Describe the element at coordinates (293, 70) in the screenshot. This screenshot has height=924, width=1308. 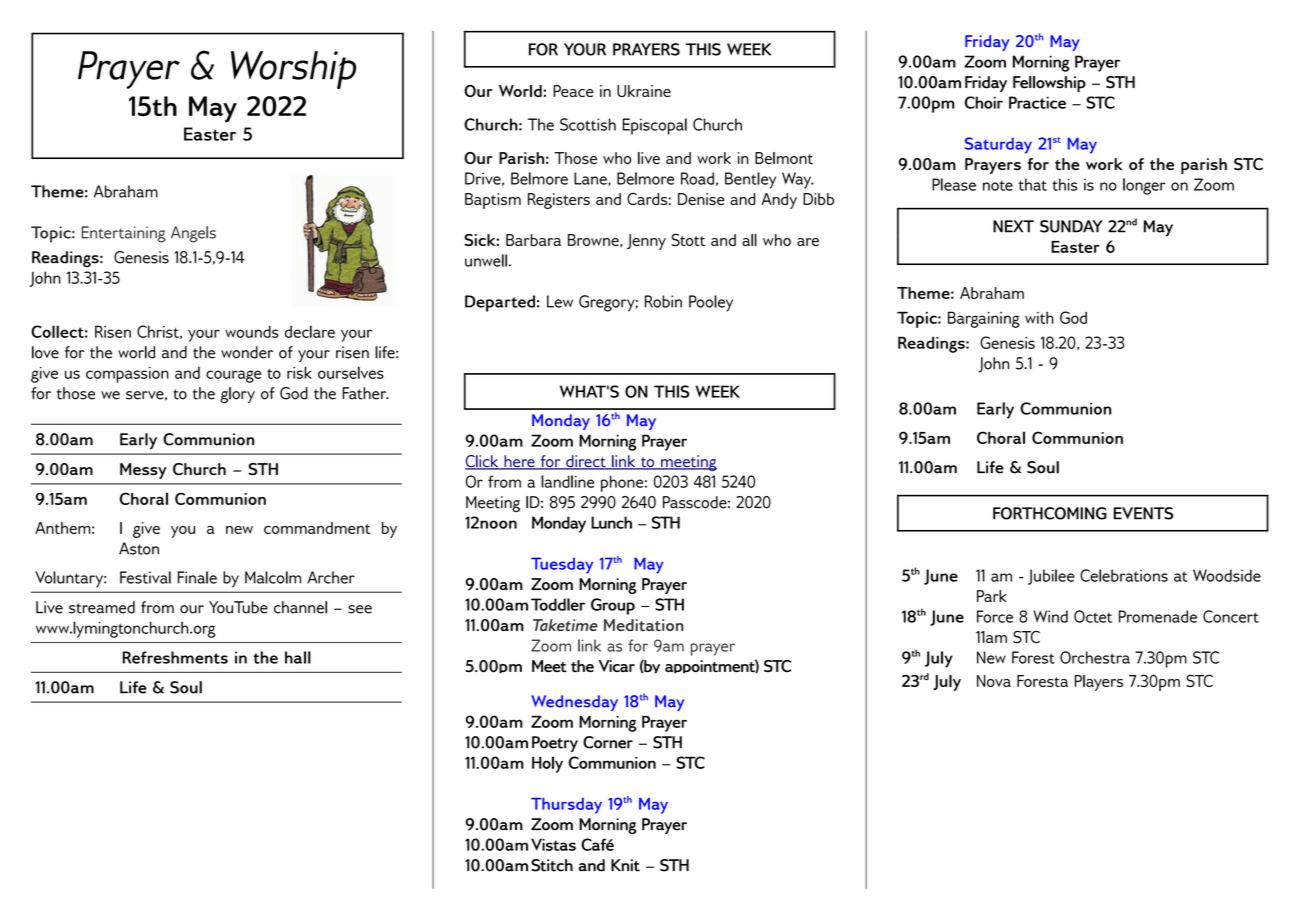
I see `Worship` at that location.
